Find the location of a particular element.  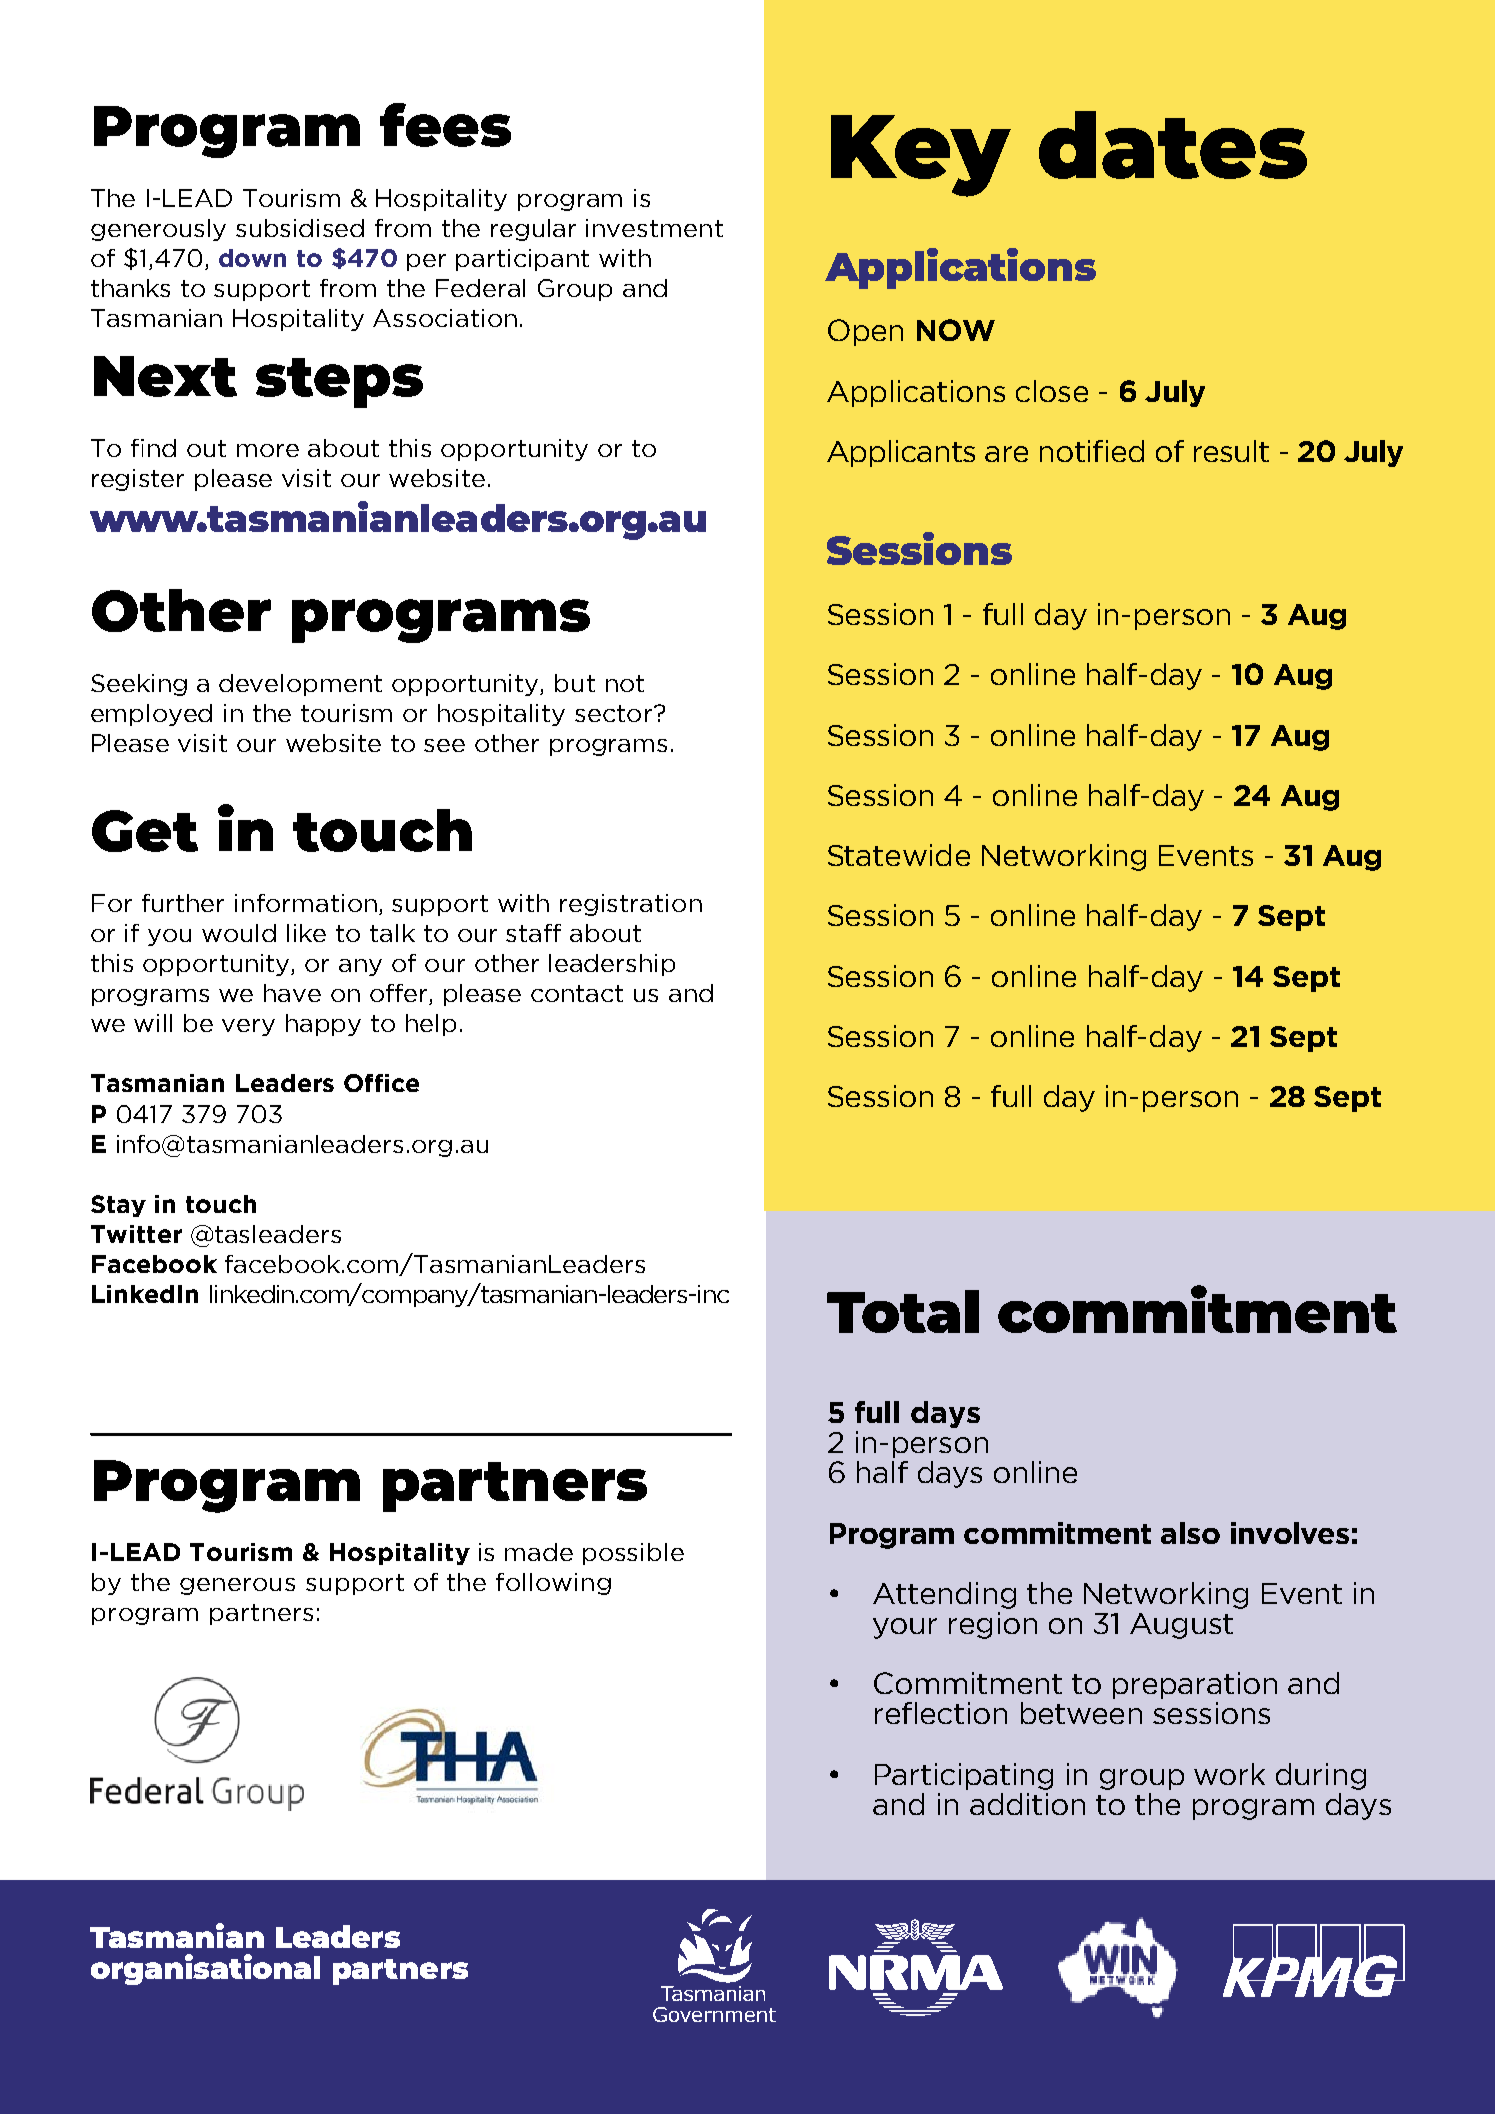

Statewide is located at coordinates (899, 855).
